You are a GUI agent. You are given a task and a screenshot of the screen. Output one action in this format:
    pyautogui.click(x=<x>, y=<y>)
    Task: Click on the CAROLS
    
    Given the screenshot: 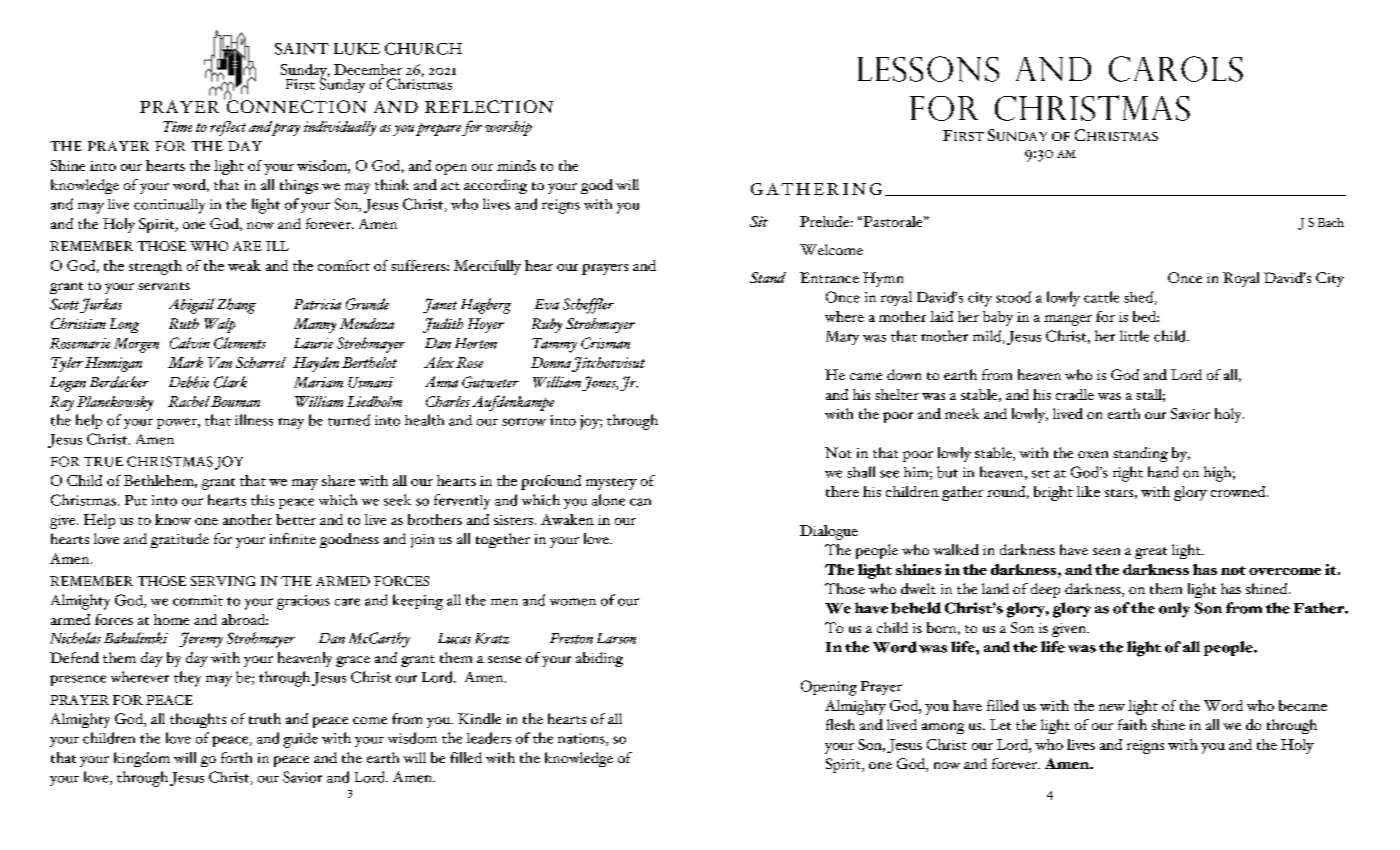 What is the action you would take?
    pyautogui.click(x=1176, y=69)
